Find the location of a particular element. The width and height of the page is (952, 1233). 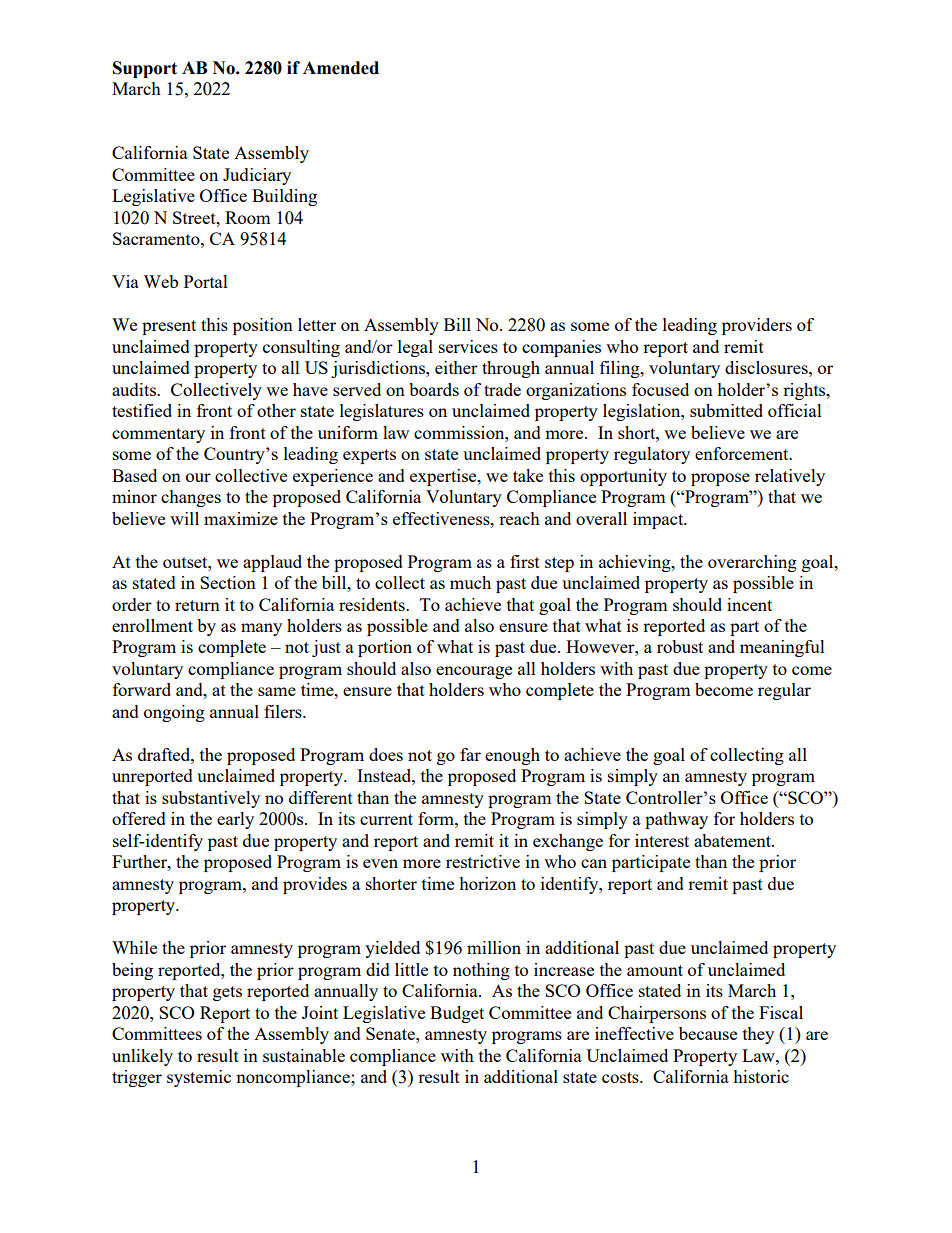

providers is located at coordinates (757, 326).
